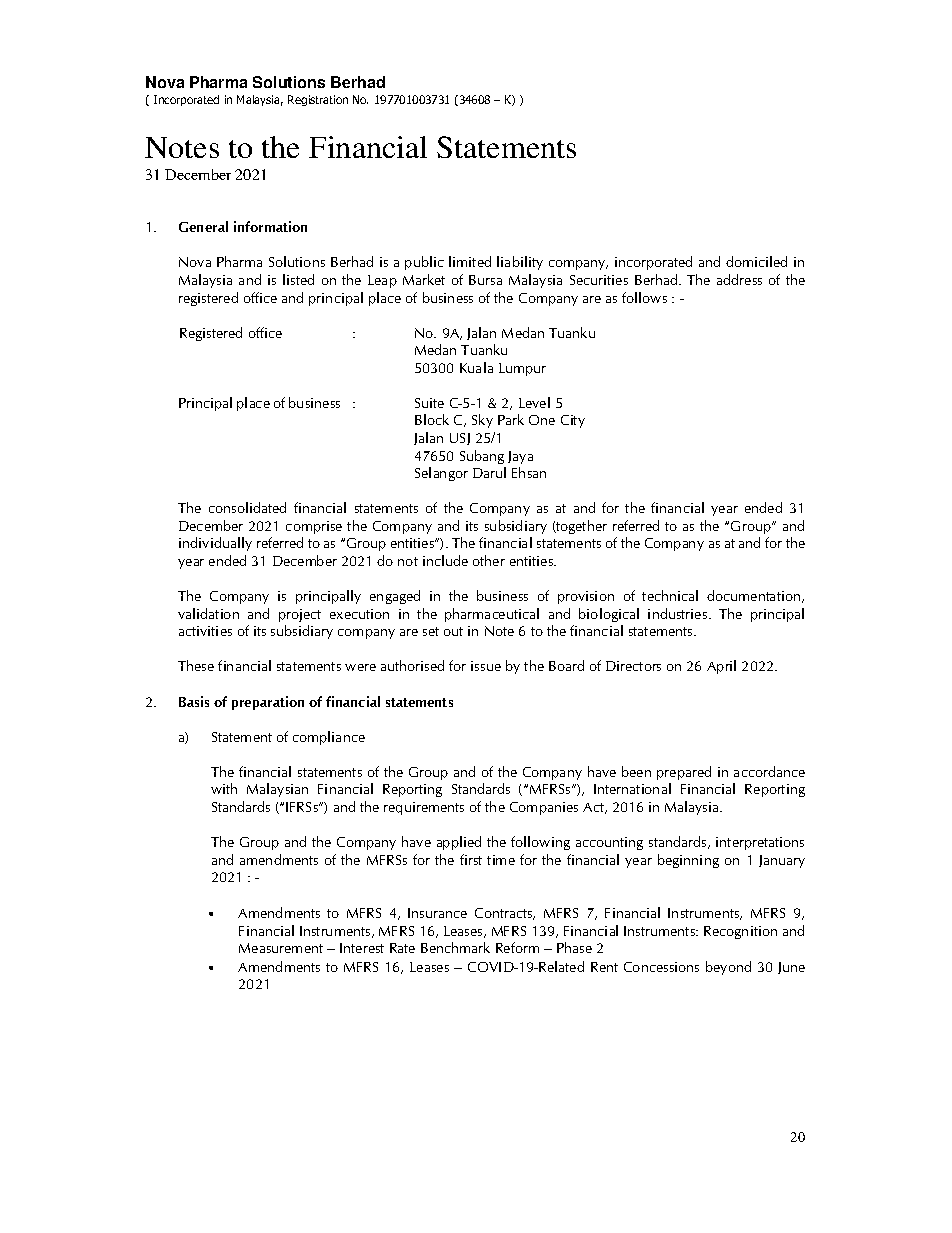 The height and width of the screenshot is (1233, 952). What do you see at coordinates (755, 596) in the screenshot?
I see `documentation` at bounding box center [755, 596].
